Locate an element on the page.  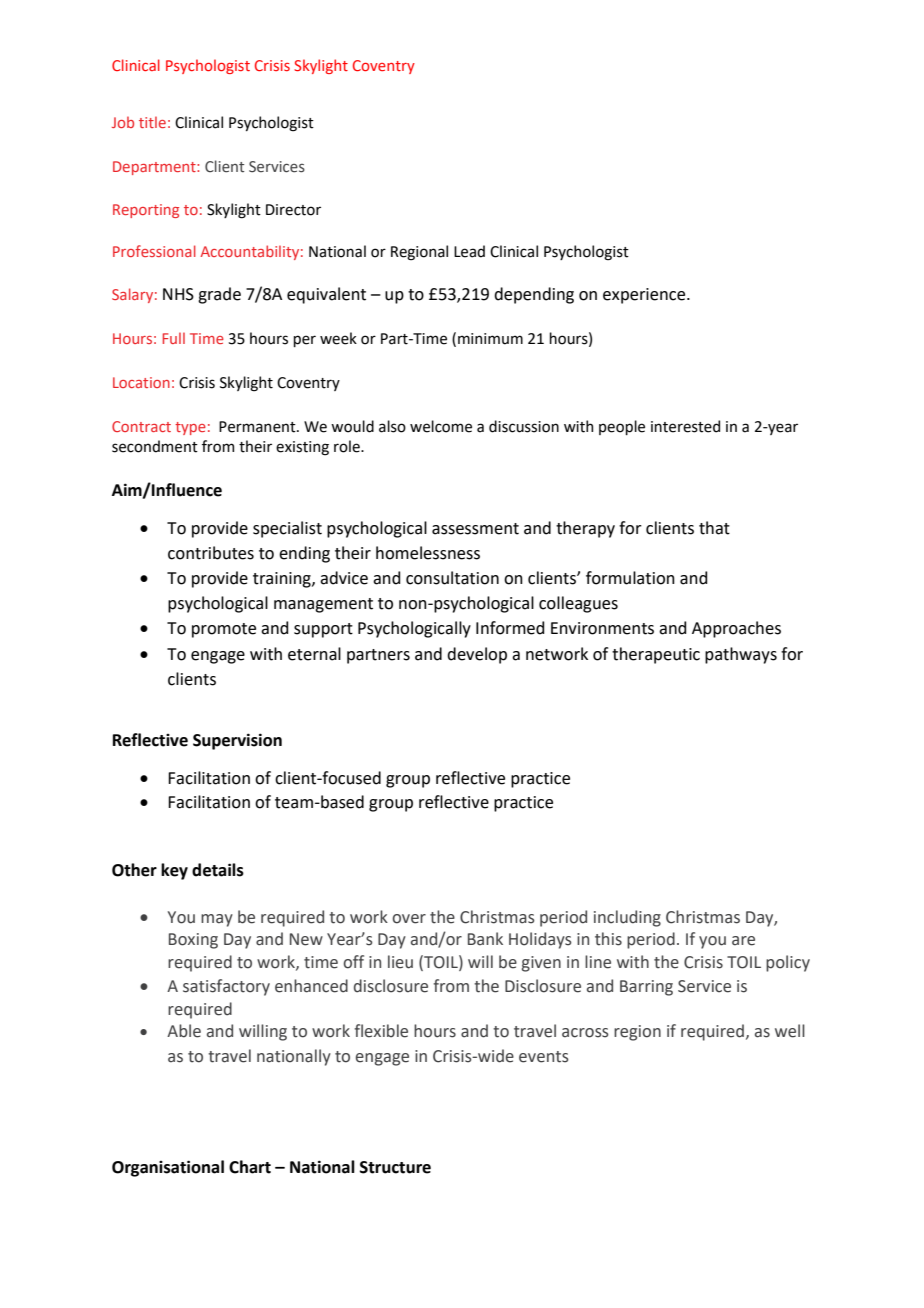
well is located at coordinates (790, 1031).
